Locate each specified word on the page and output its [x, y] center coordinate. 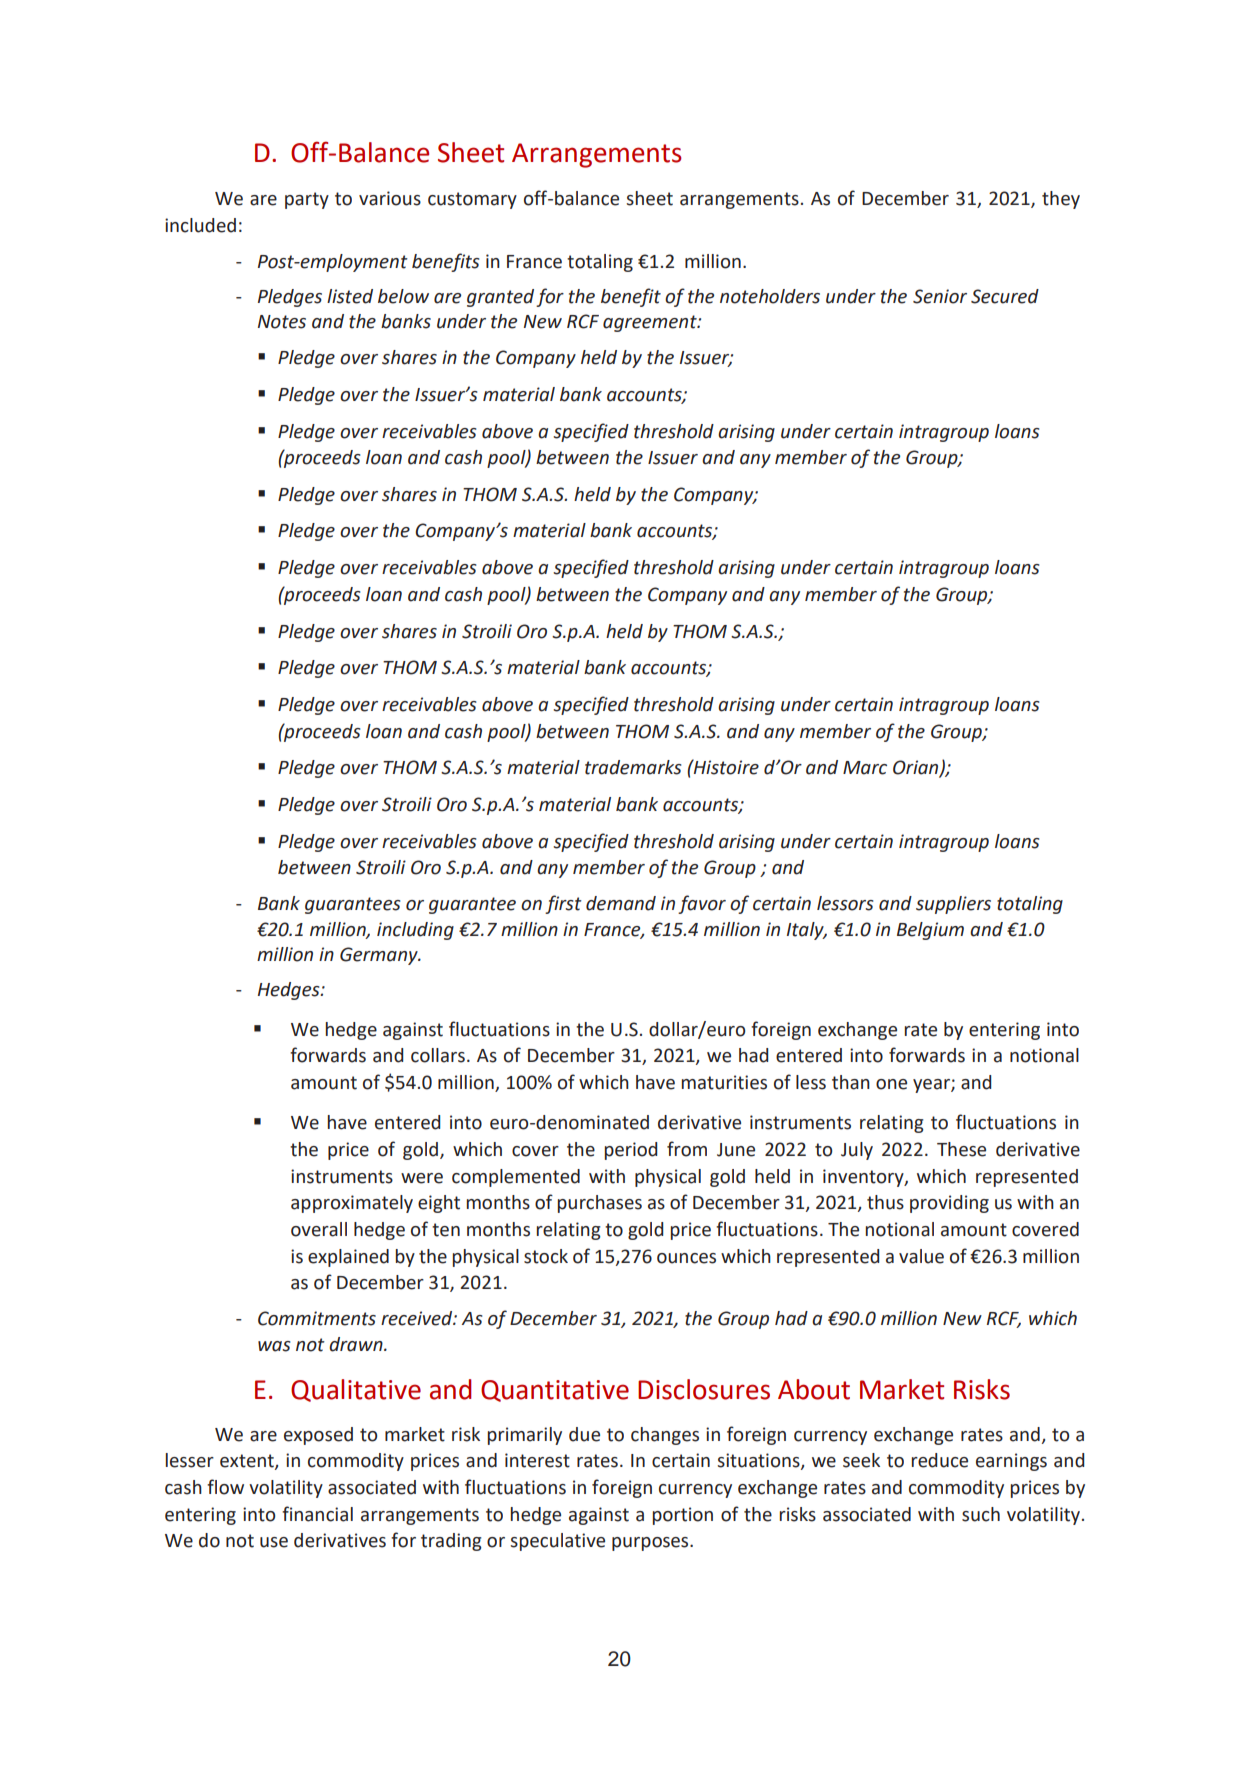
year [932, 1086]
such [981, 1514]
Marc [865, 768]
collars [438, 1055]
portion [683, 1516]
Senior [940, 296]
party [307, 200]
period [631, 1151]
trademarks [633, 767]
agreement [651, 323]
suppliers [953, 905]
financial [317, 1514]
